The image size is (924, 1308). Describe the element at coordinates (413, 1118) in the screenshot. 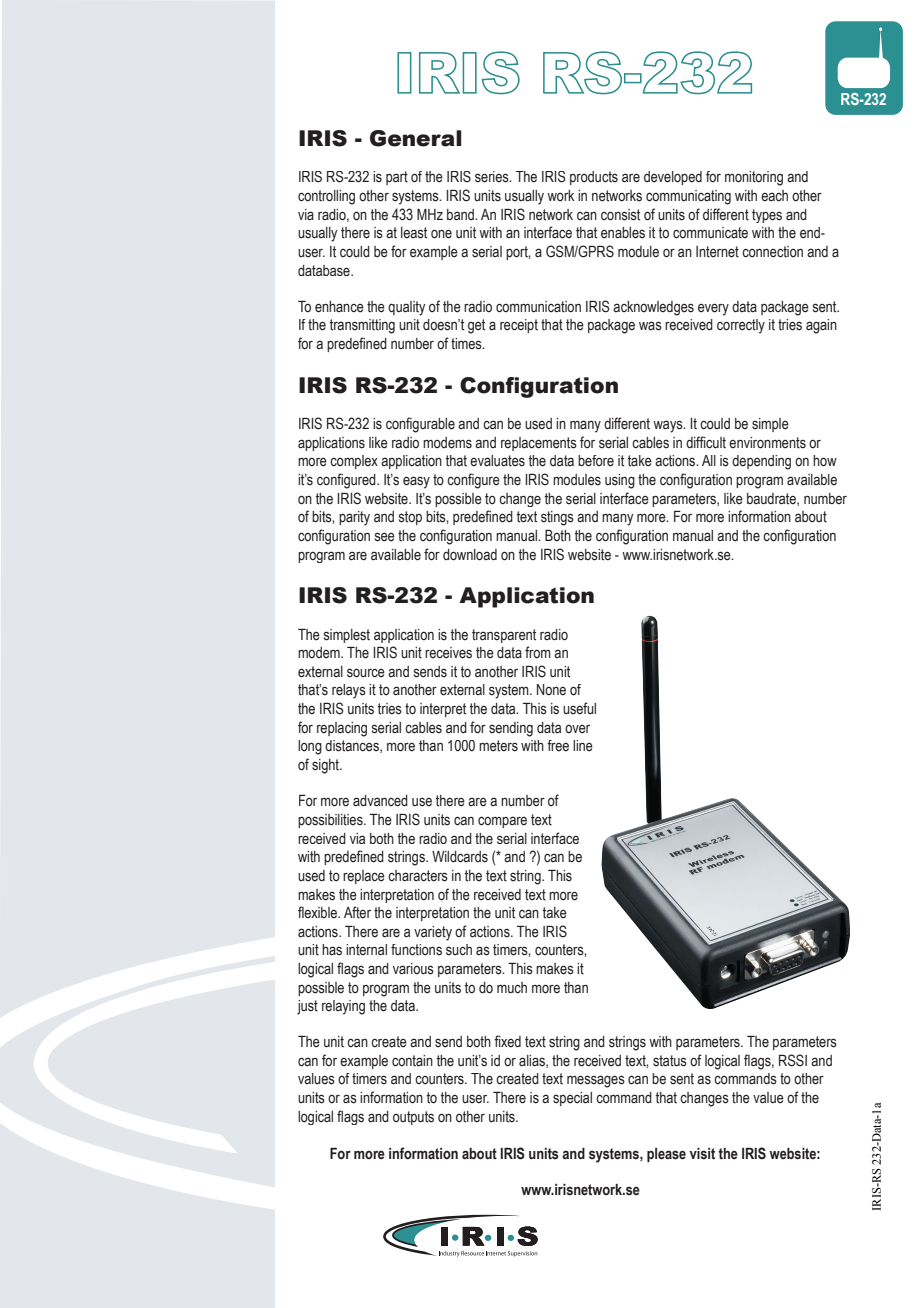

I see `outputs` at that location.
